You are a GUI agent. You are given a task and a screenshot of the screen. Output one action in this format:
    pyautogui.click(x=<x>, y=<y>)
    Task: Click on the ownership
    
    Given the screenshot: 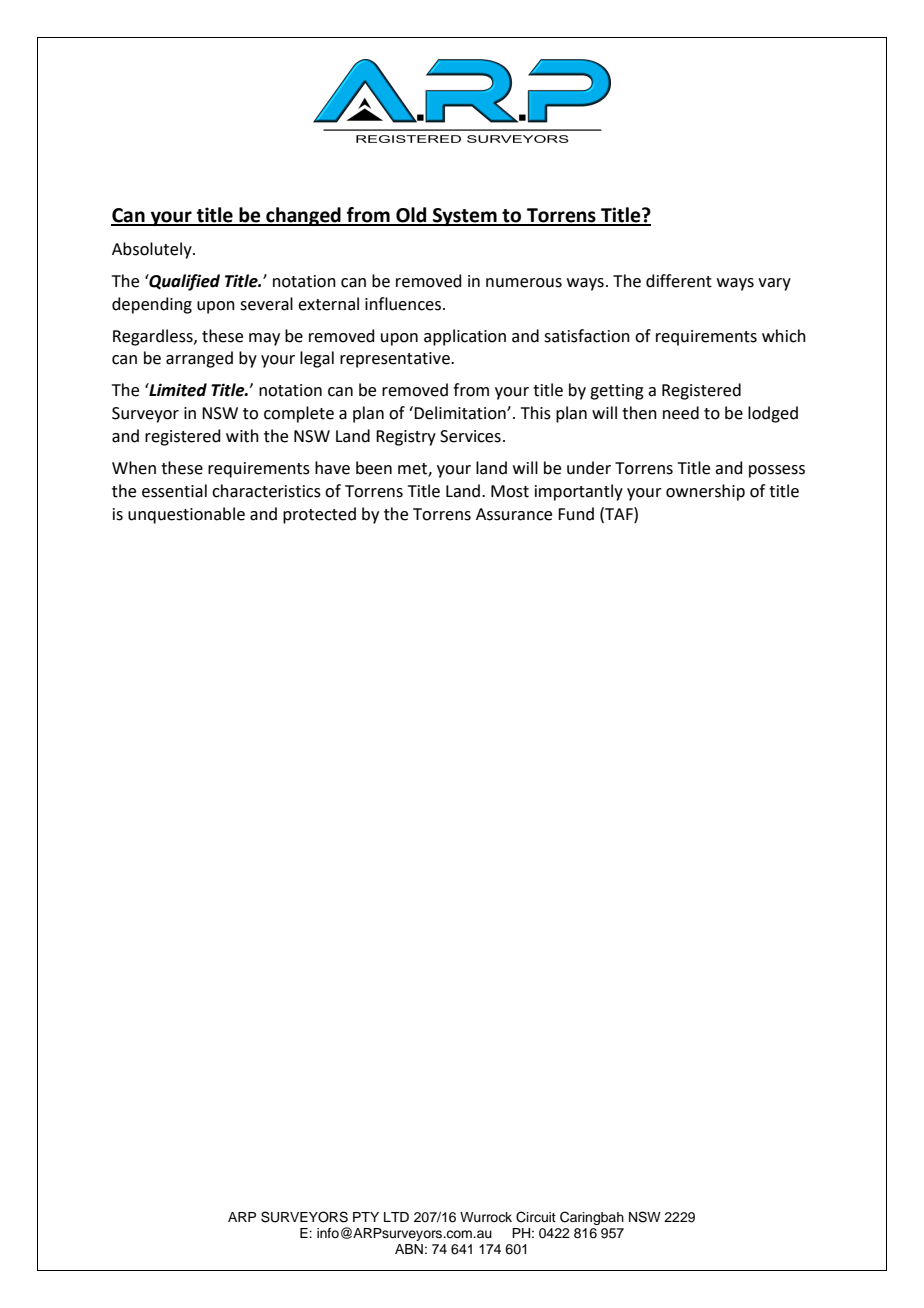 What is the action you would take?
    pyautogui.click(x=705, y=492)
